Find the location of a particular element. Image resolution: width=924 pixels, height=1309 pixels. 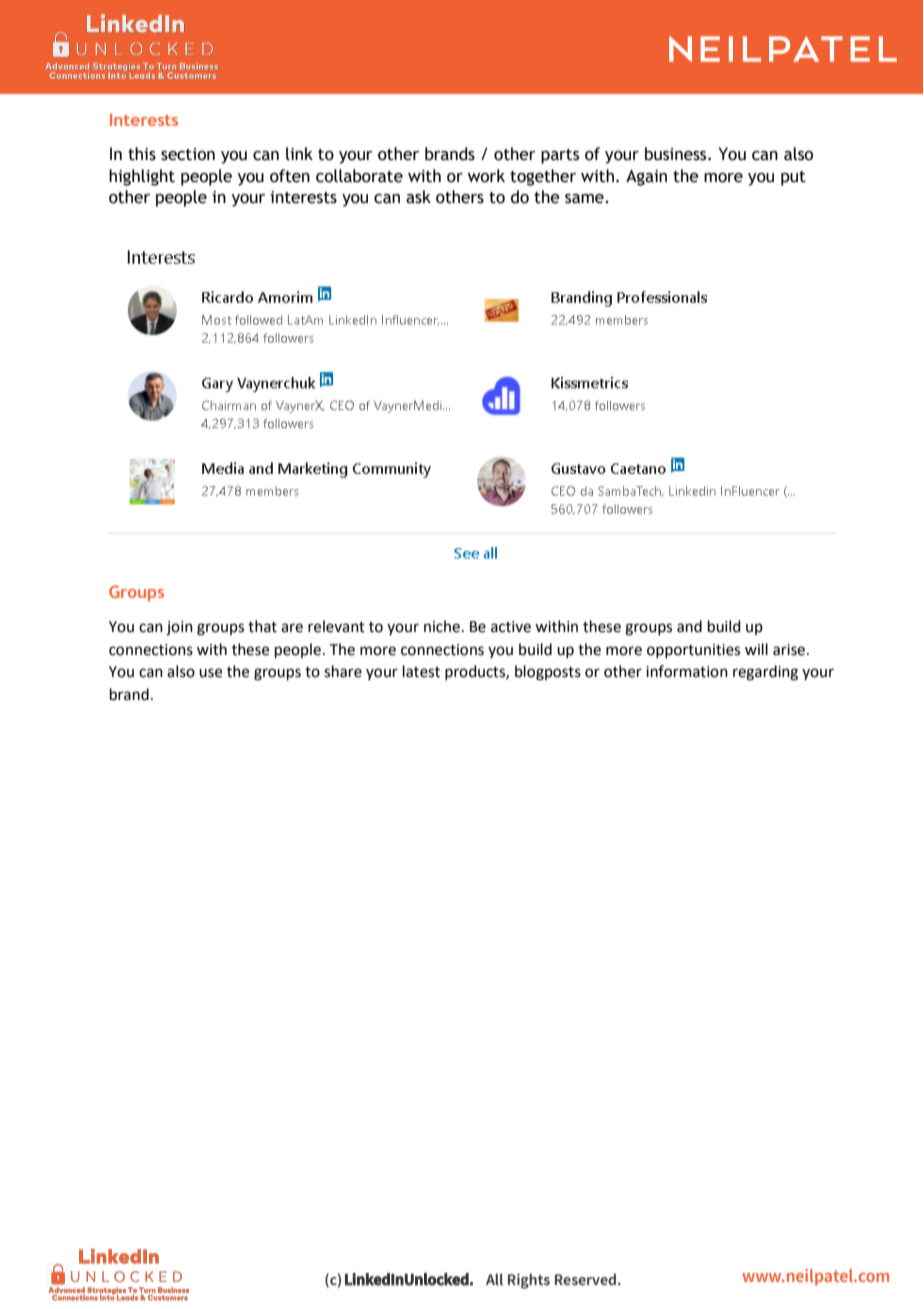

that is located at coordinates (262, 626).
